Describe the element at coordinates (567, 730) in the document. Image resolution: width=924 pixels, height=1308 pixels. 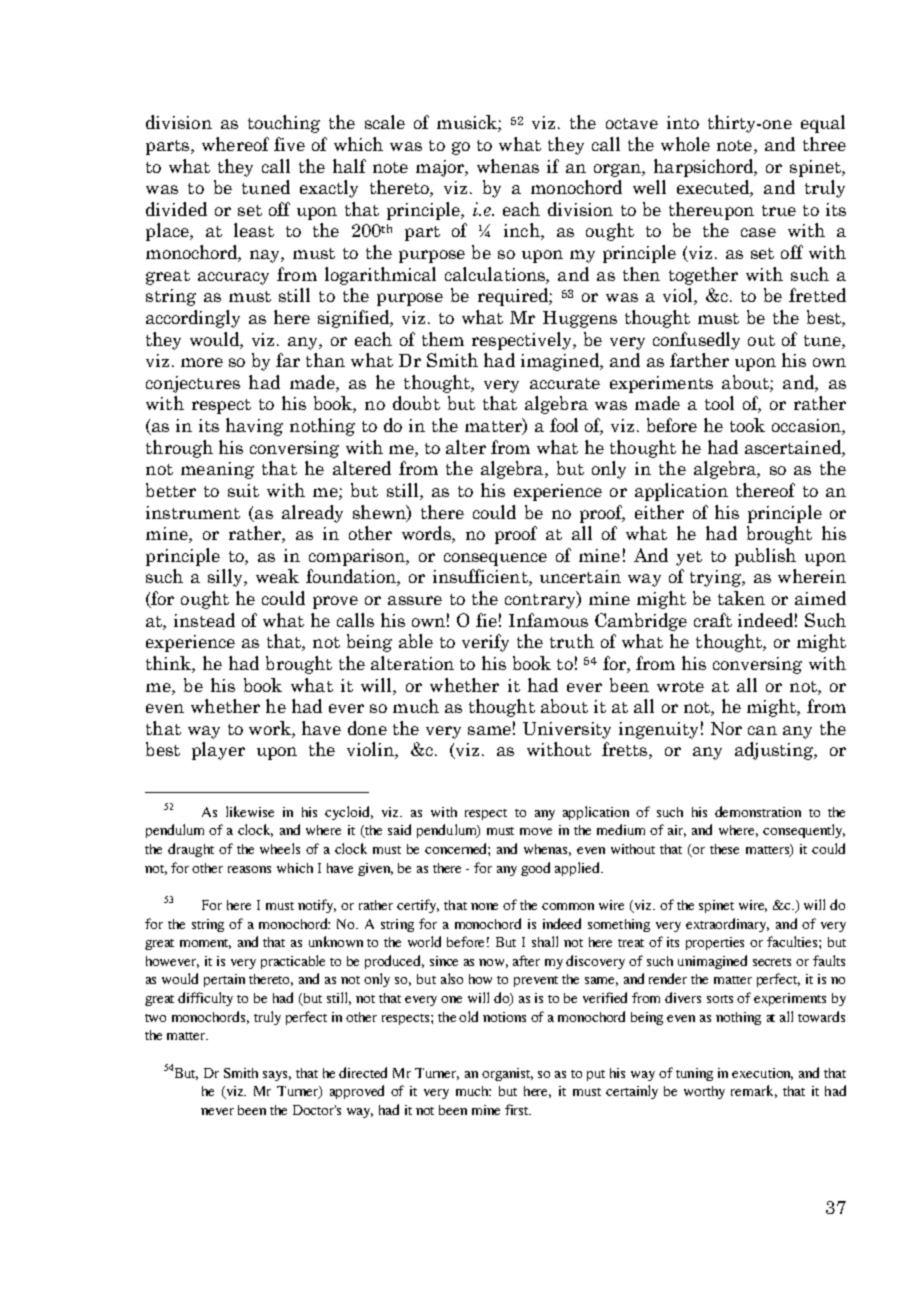
I see `University` at that location.
